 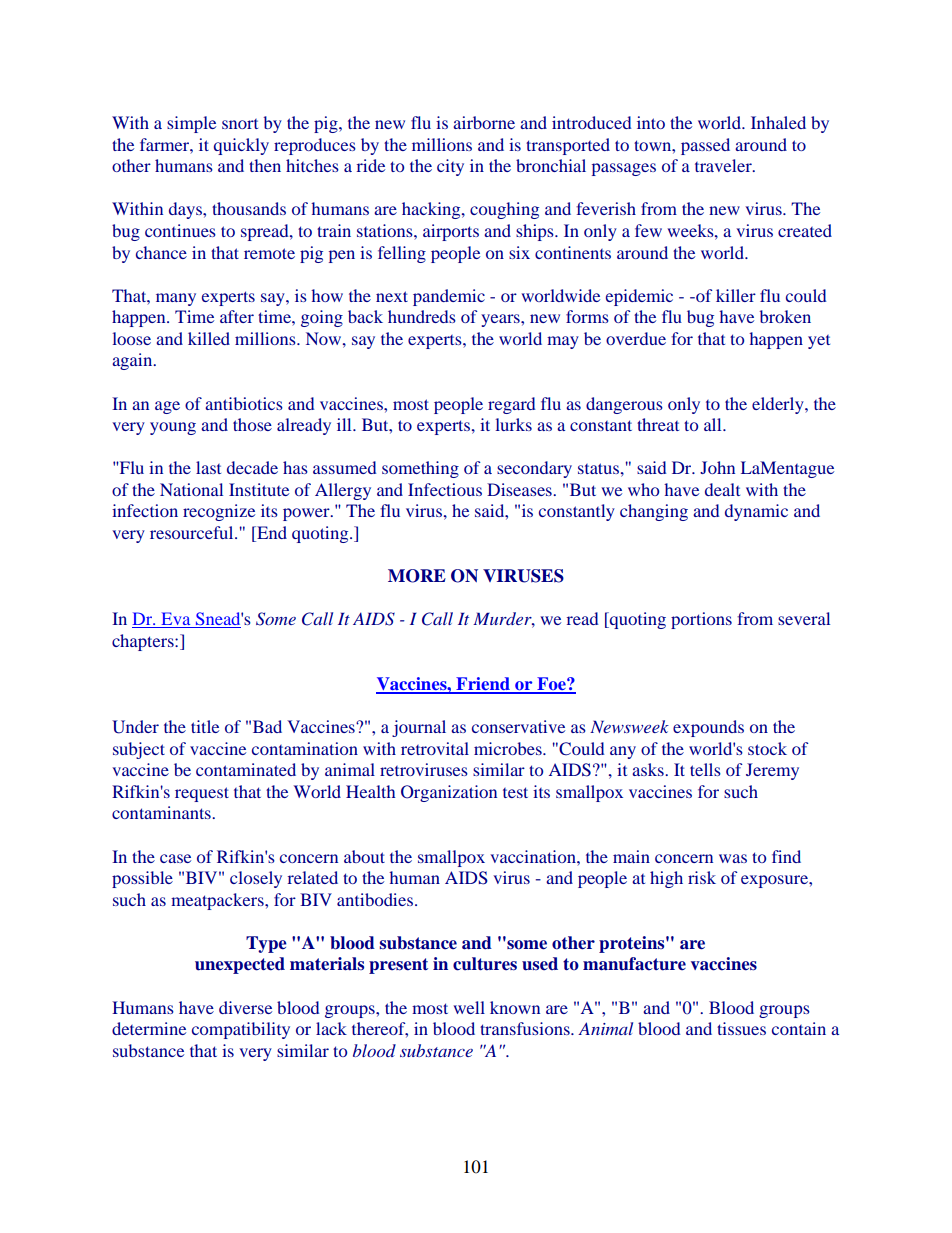 What do you see at coordinates (237, 316) in the image?
I see `after` at bounding box center [237, 316].
